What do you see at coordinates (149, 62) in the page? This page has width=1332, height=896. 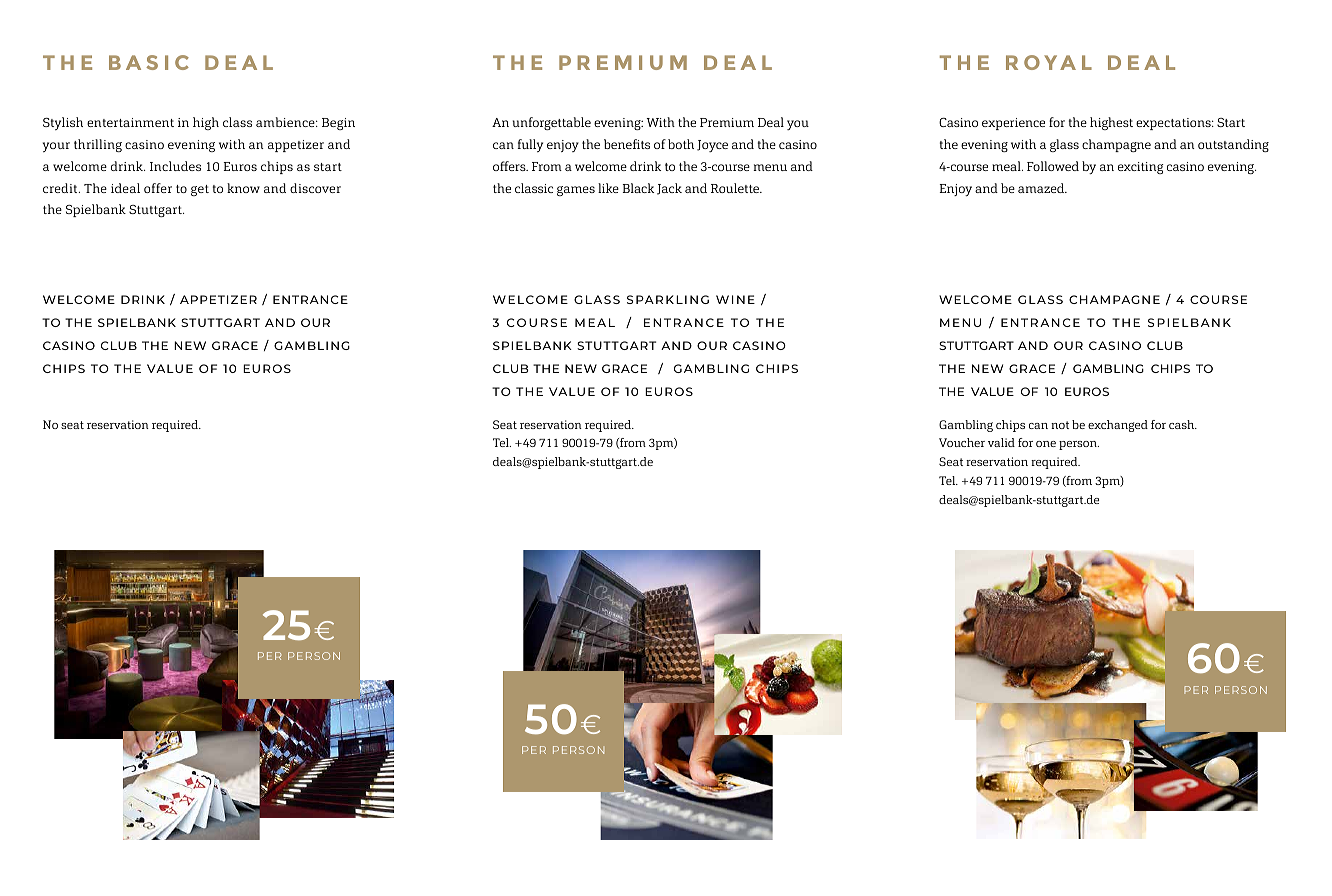 I see `BASIC` at bounding box center [149, 62].
